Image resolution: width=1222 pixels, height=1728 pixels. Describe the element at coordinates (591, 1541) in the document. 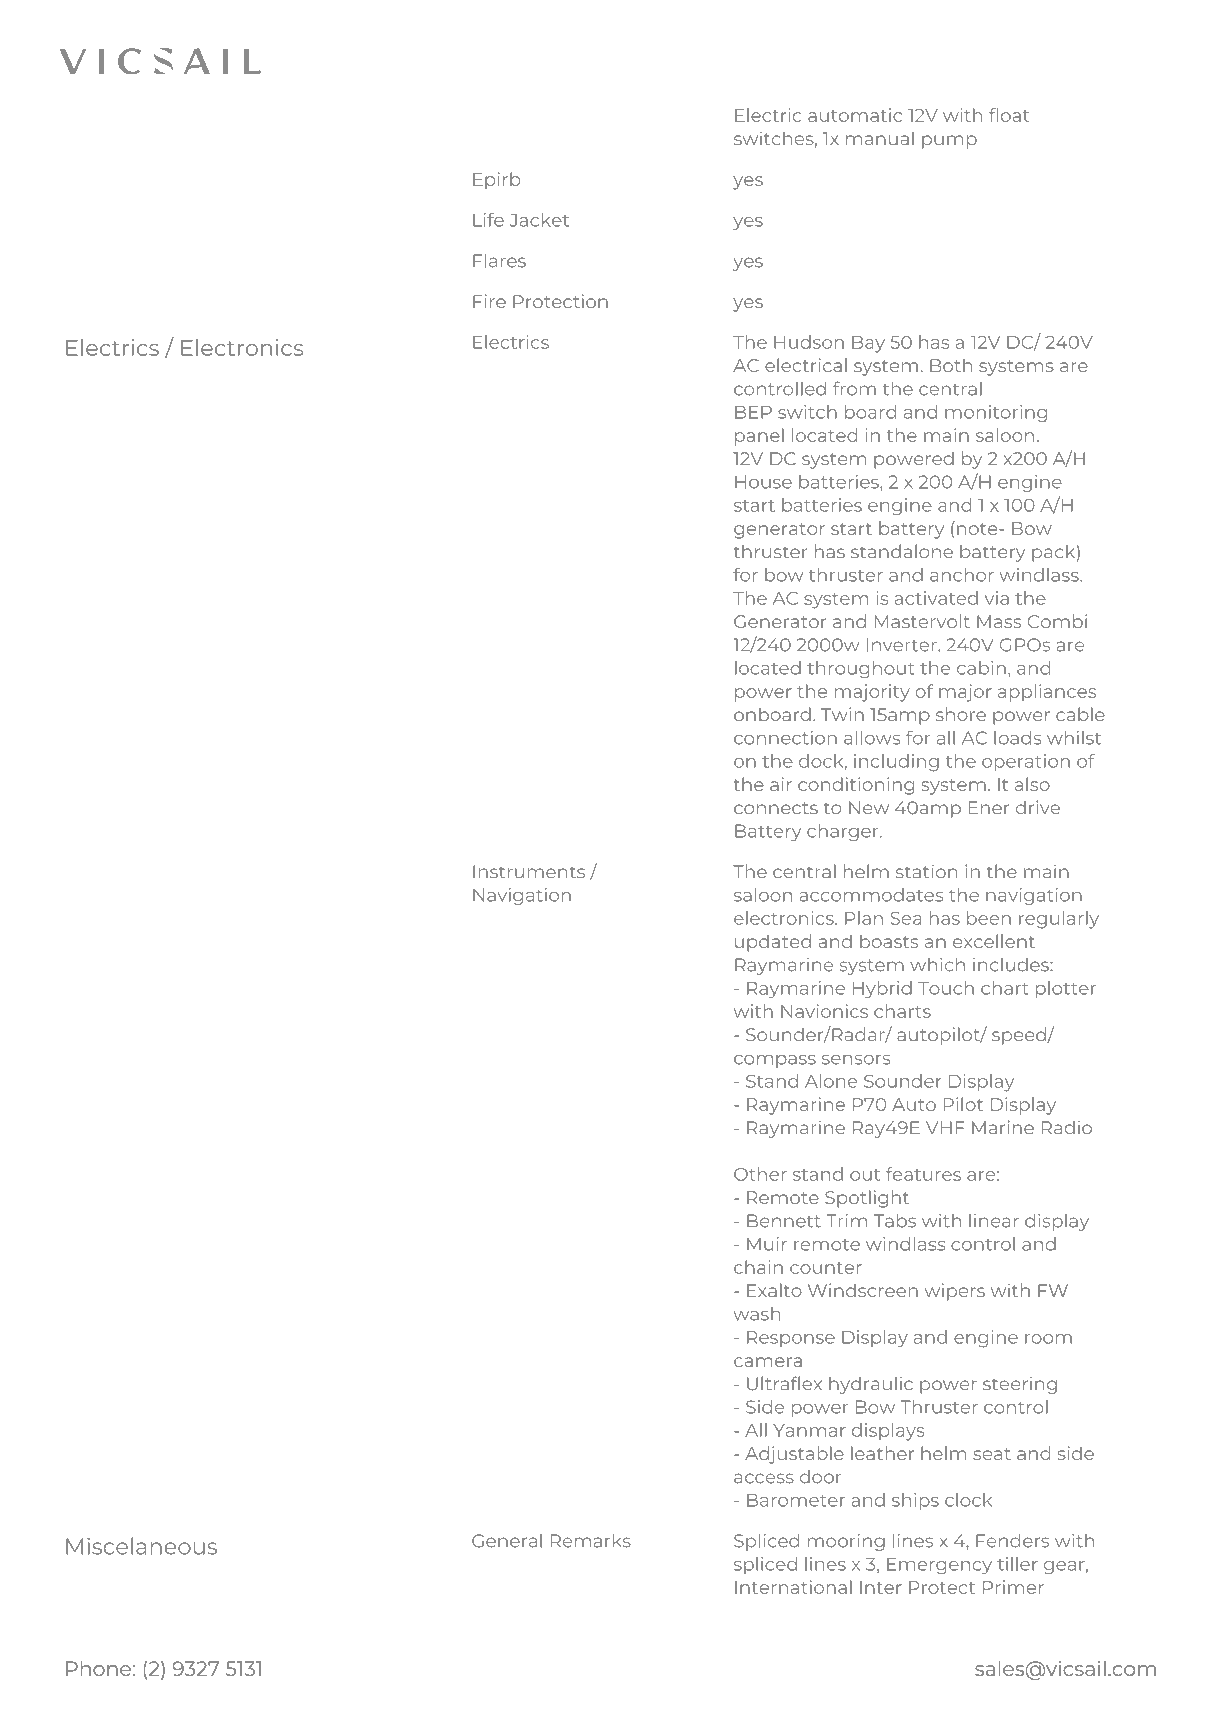

I see `Remarks` at that location.
